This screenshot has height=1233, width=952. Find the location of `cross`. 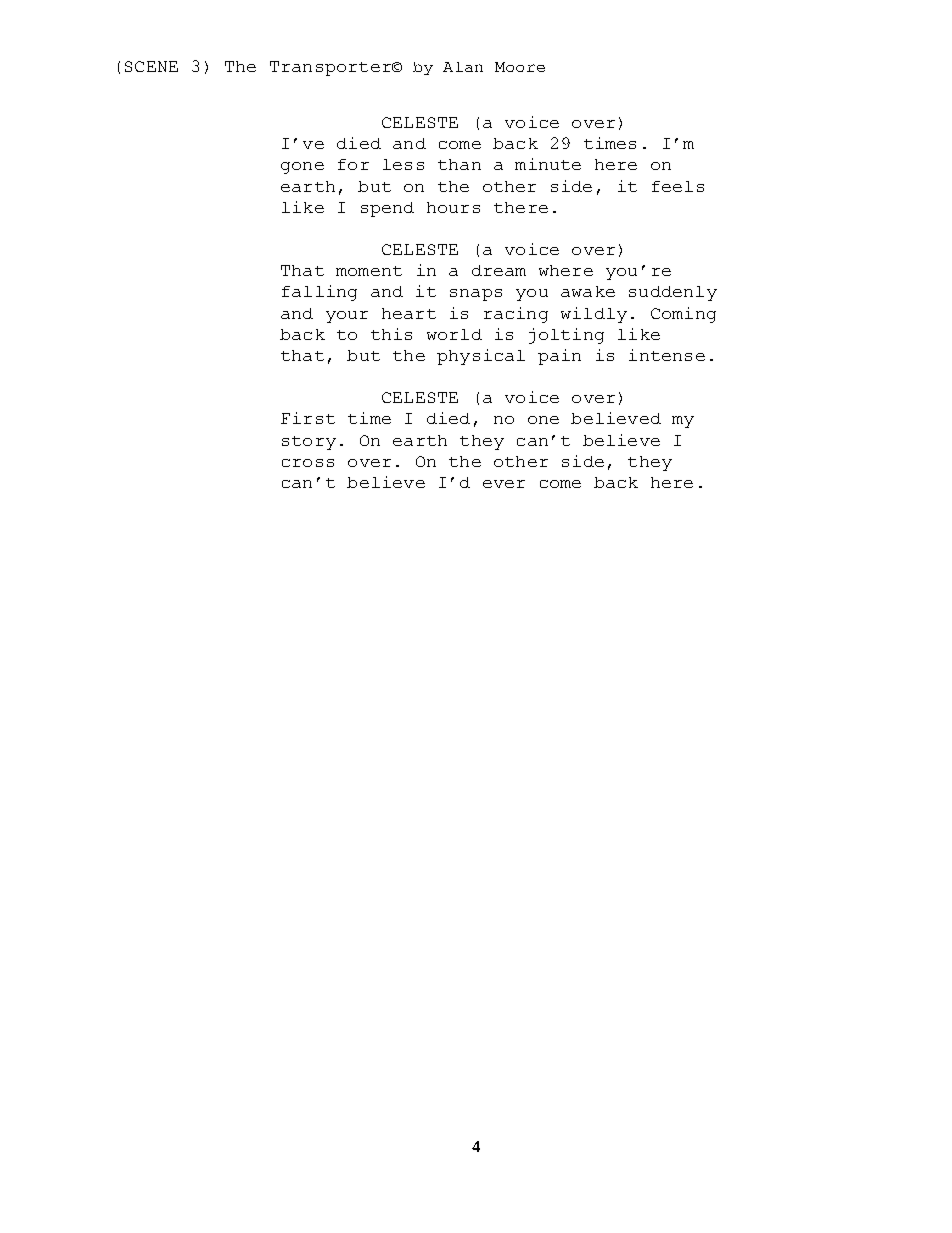

cross is located at coordinates (308, 463).
